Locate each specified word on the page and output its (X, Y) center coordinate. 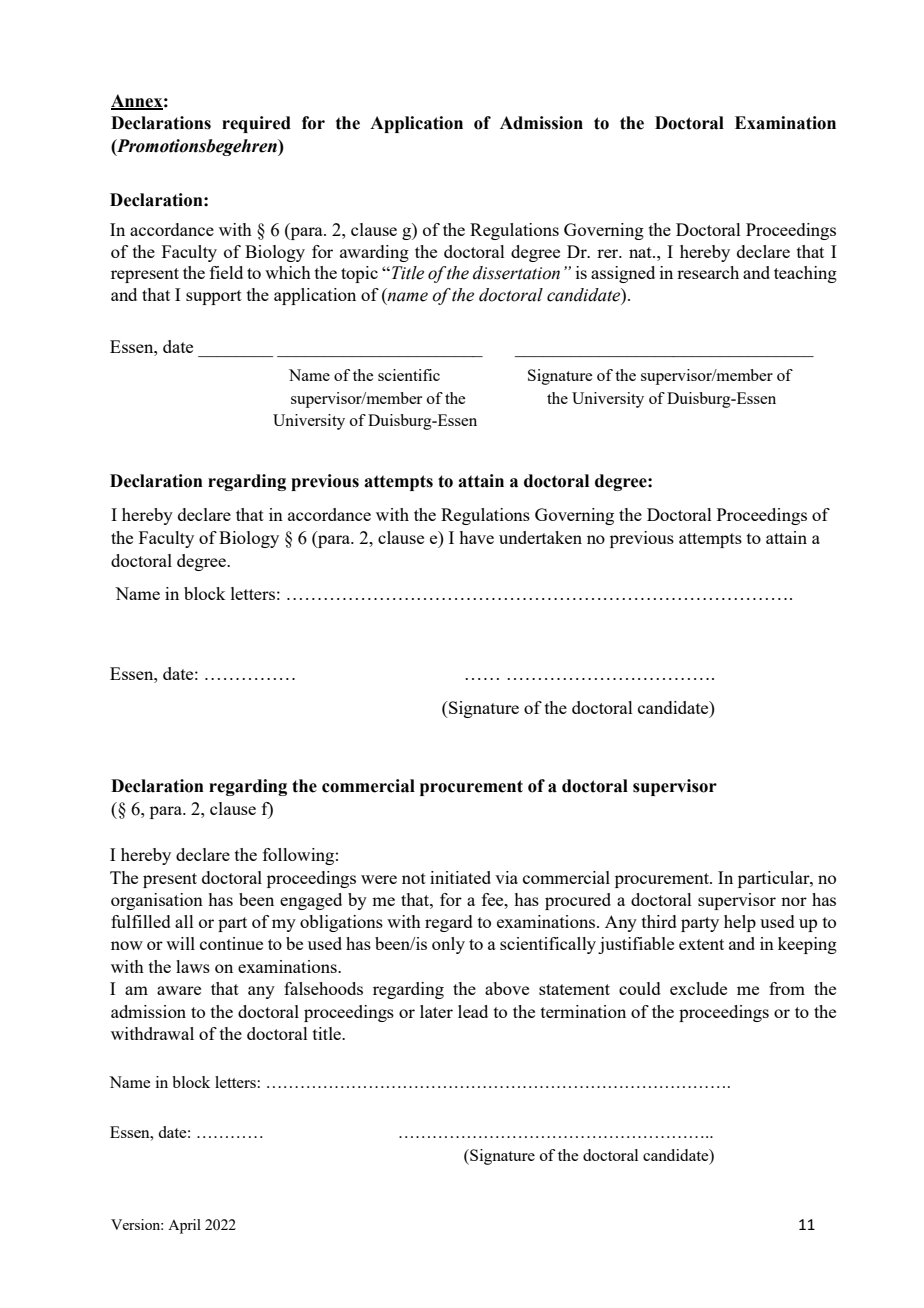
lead (473, 1011)
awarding (374, 253)
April (184, 1226)
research (708, 272)
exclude (698, 988)
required (256, 124)
